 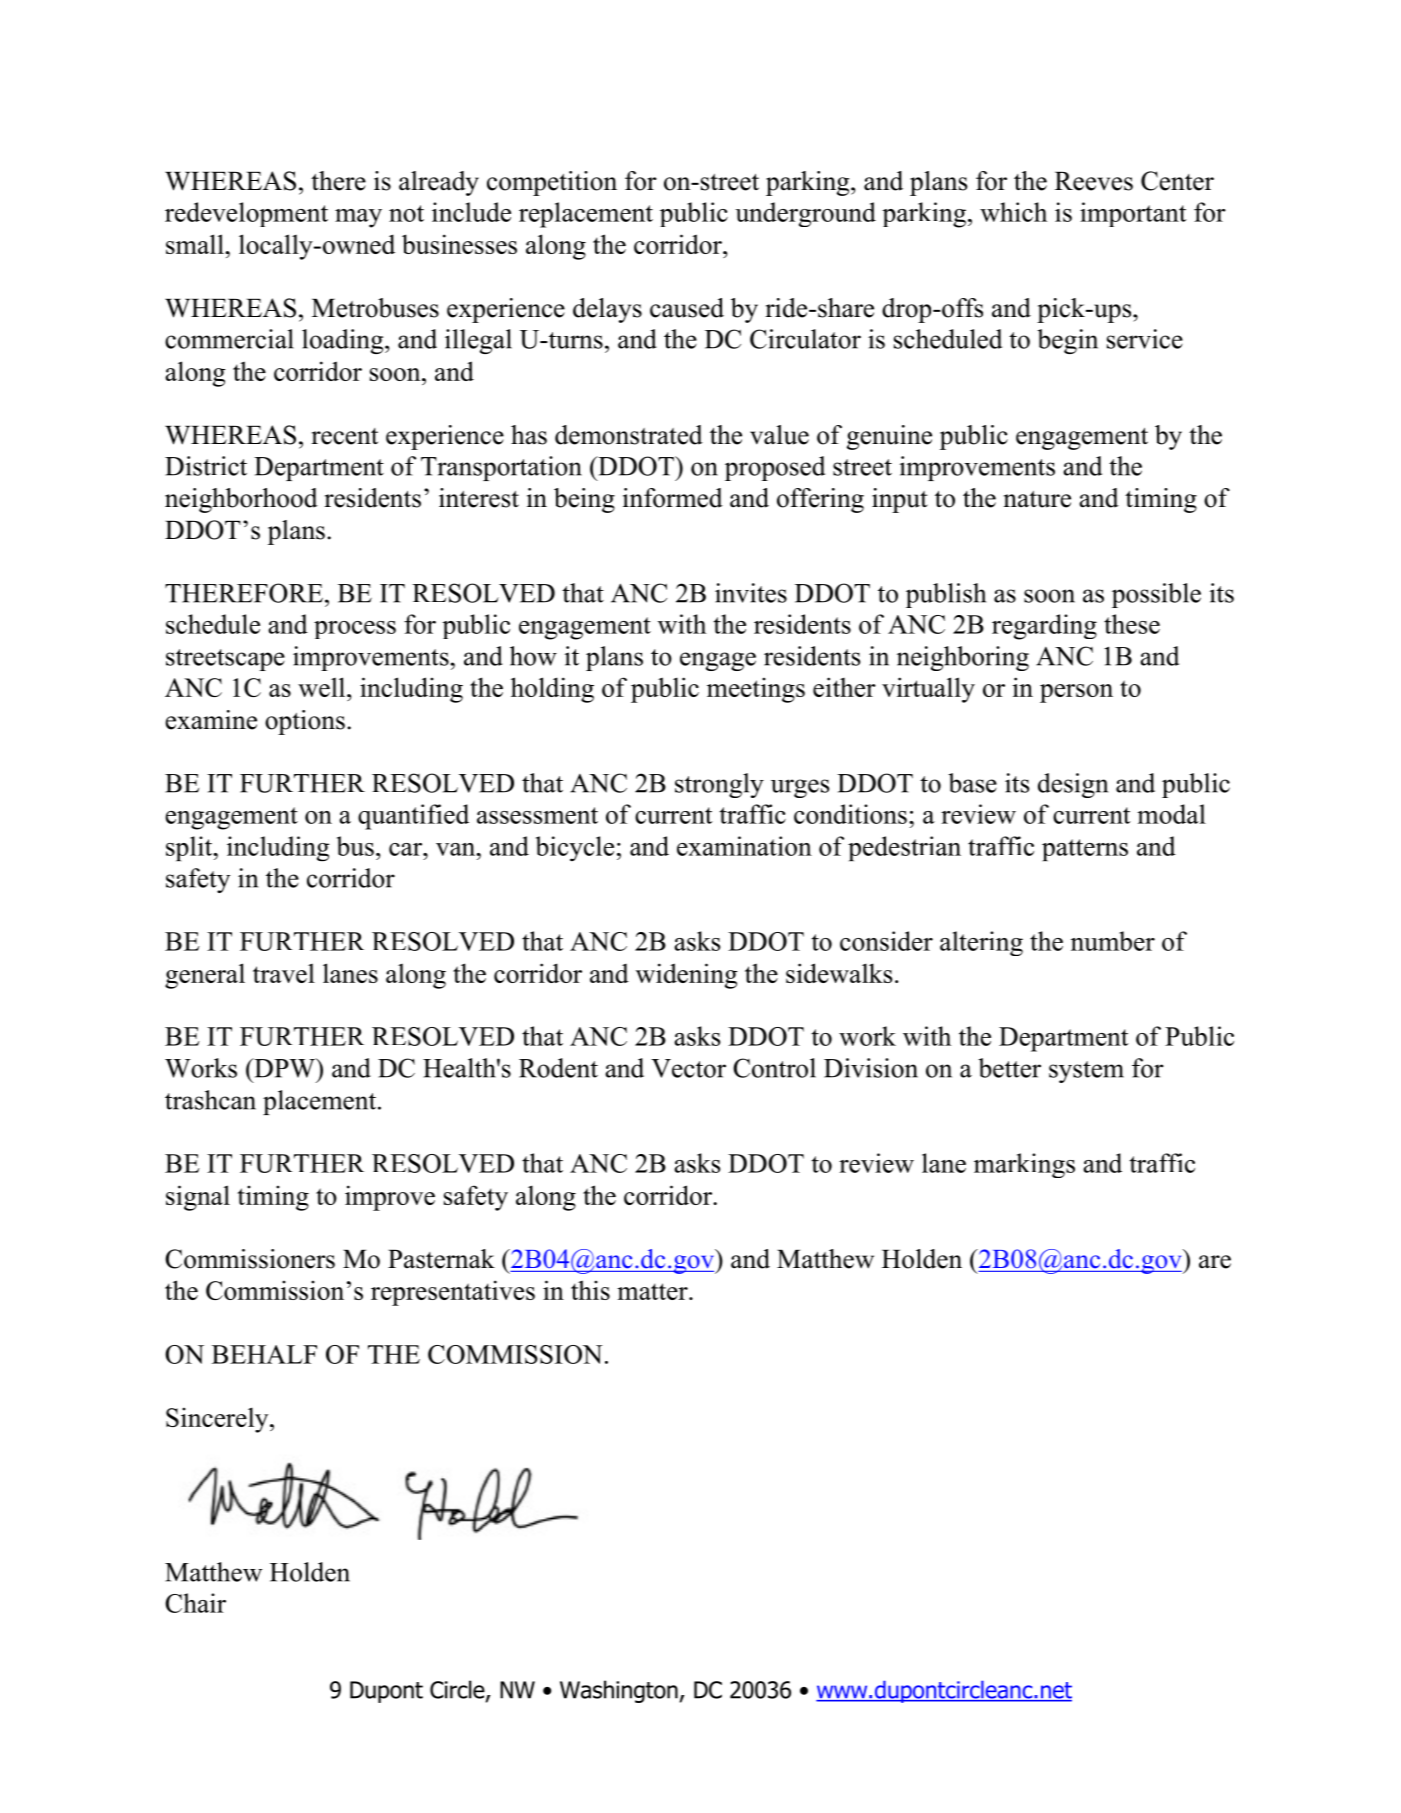 I want to click on caused, so click(x=687, y=308).
